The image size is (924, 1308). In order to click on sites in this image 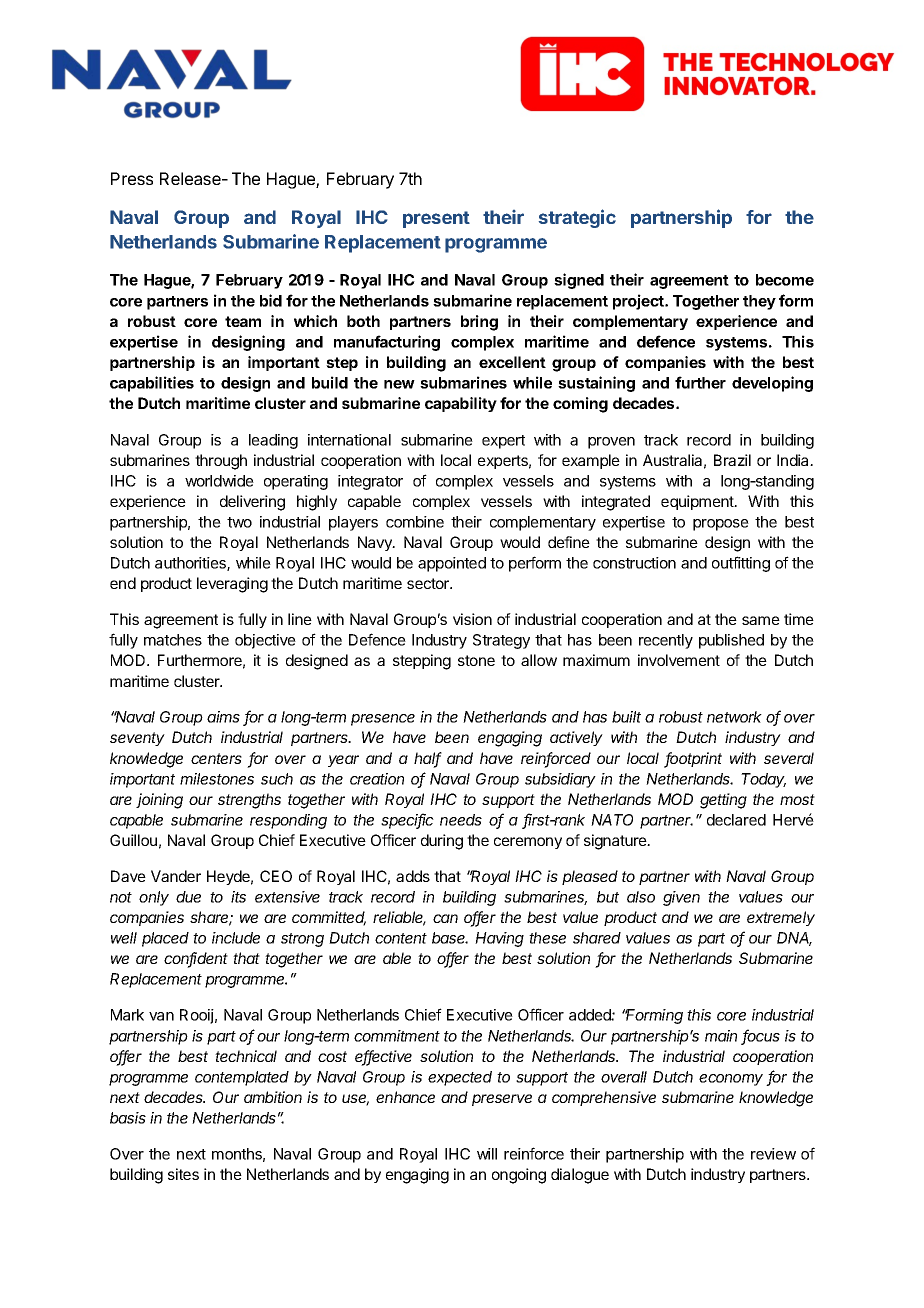, I will do `click(183, 1174)`.
